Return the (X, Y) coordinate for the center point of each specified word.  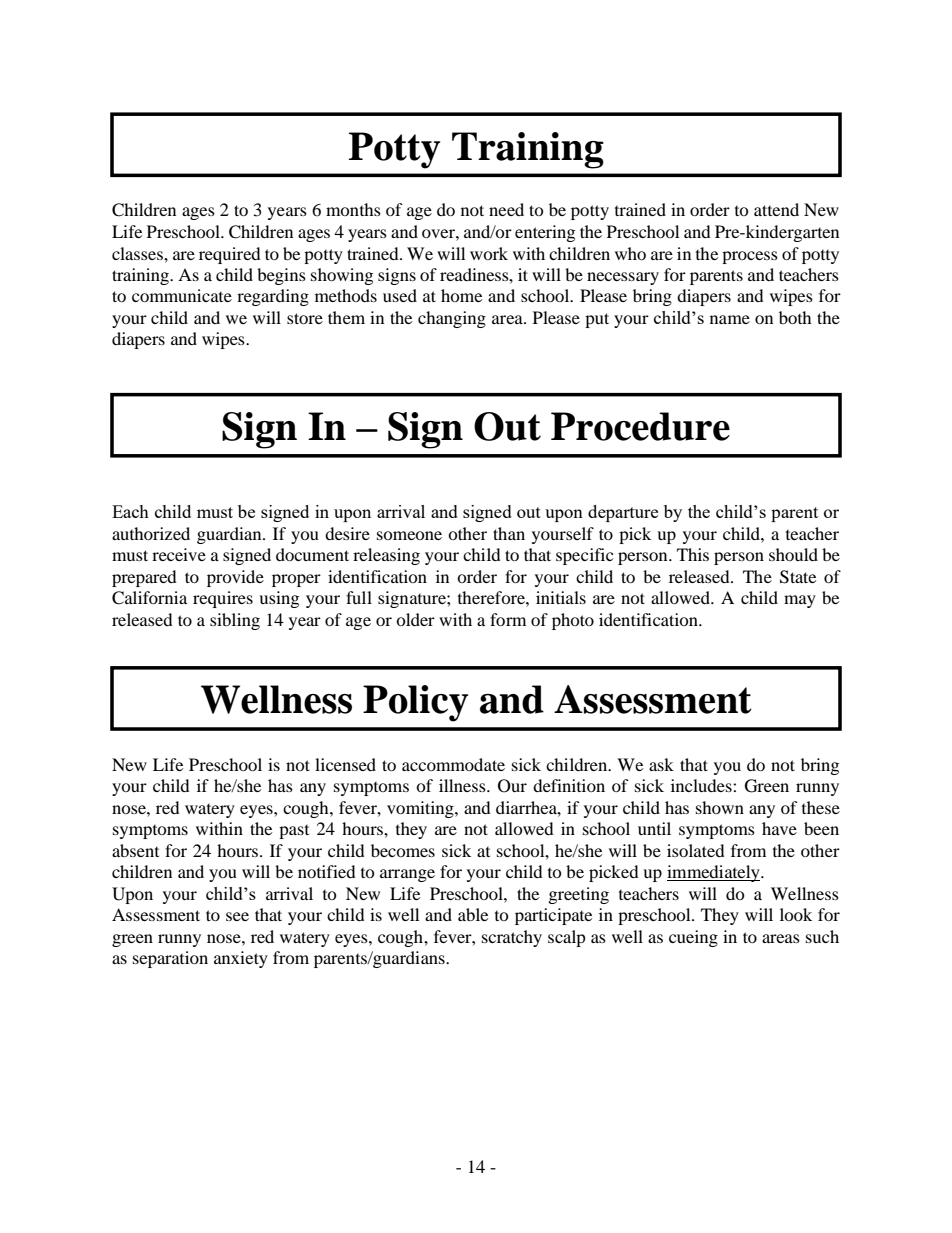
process (750, 257)
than (509, 533)
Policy (415, 703)
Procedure (640, 426)
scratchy (512, 938)
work (489, 253)
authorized (151, 533)
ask (661, 764)
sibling (235, 621)
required (230, 255)
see (237, 916)
